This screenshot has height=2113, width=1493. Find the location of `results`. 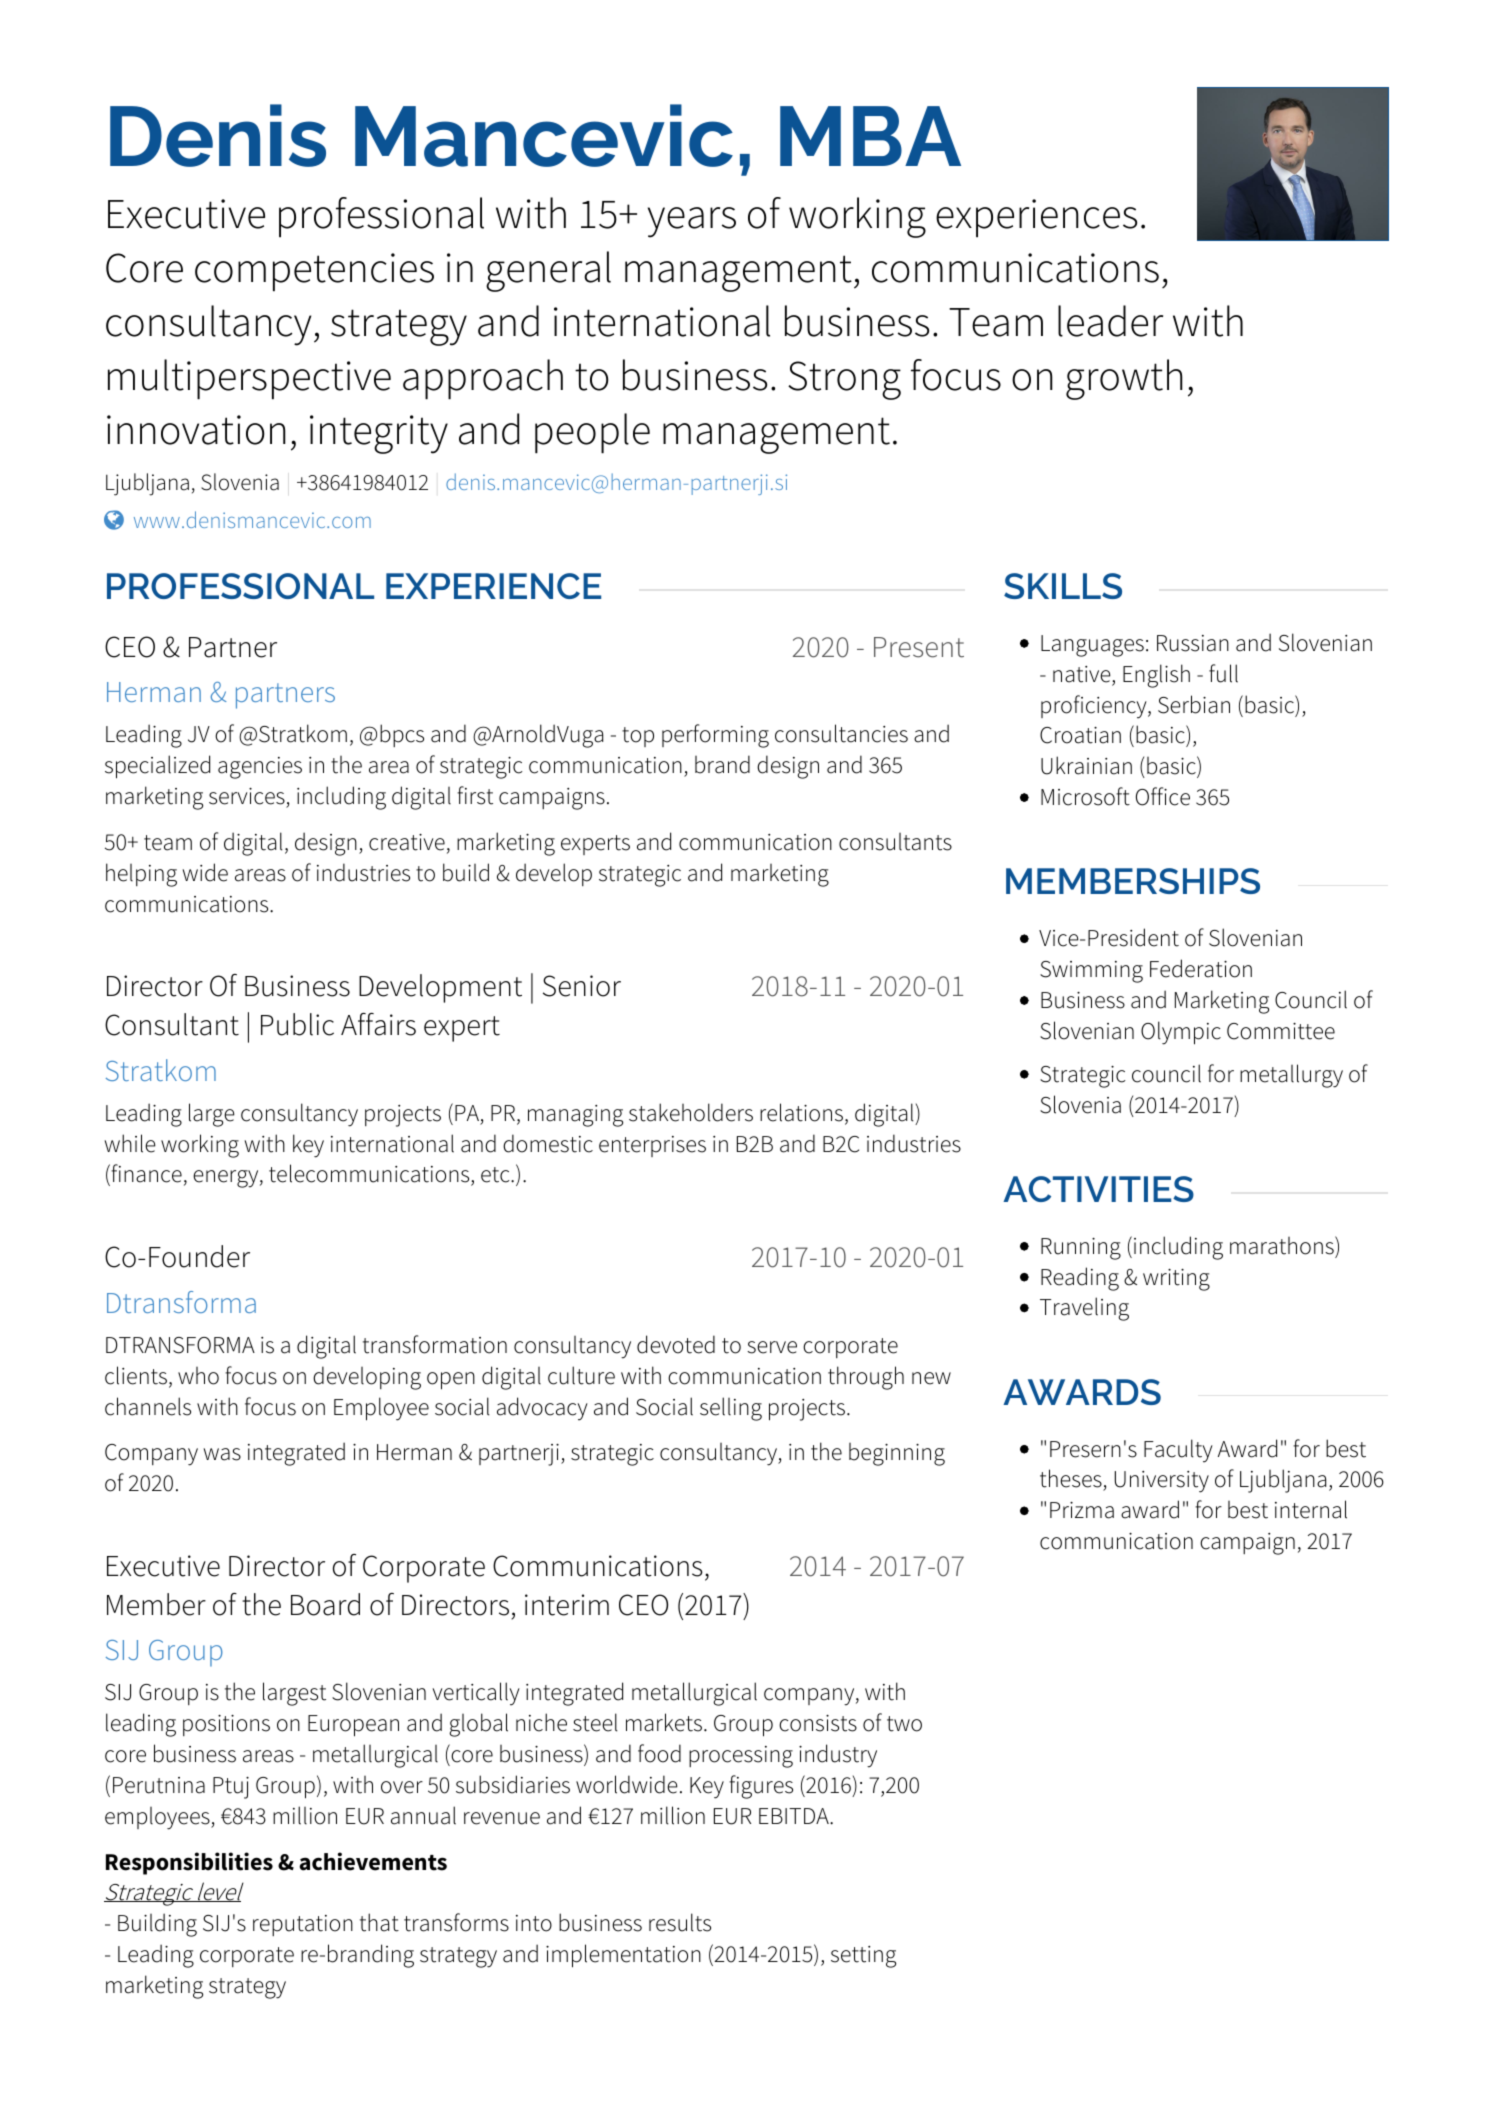

results is located at coordinates (680, 1922).
